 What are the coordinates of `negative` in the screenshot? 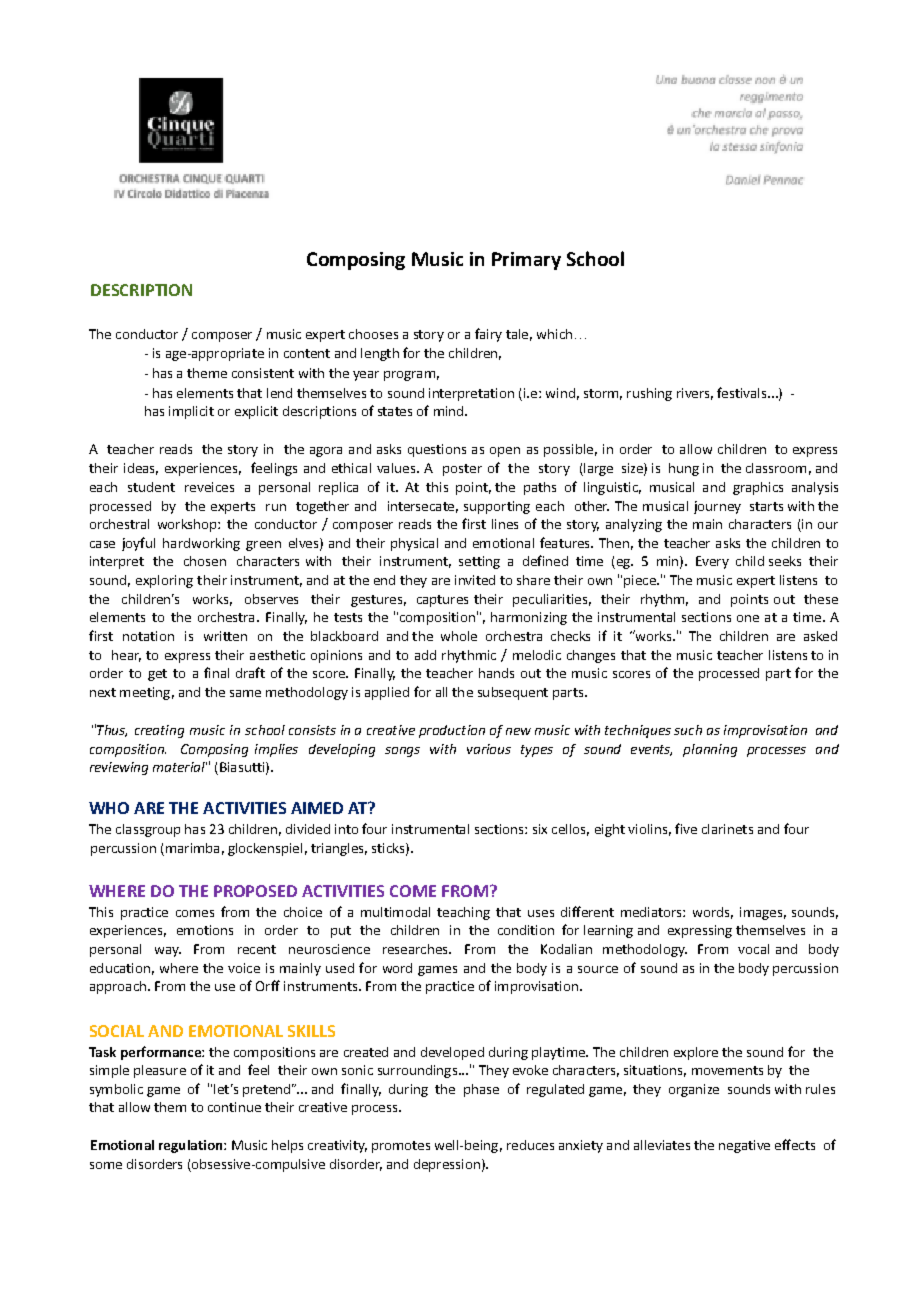 It's located at (744, 1146).
